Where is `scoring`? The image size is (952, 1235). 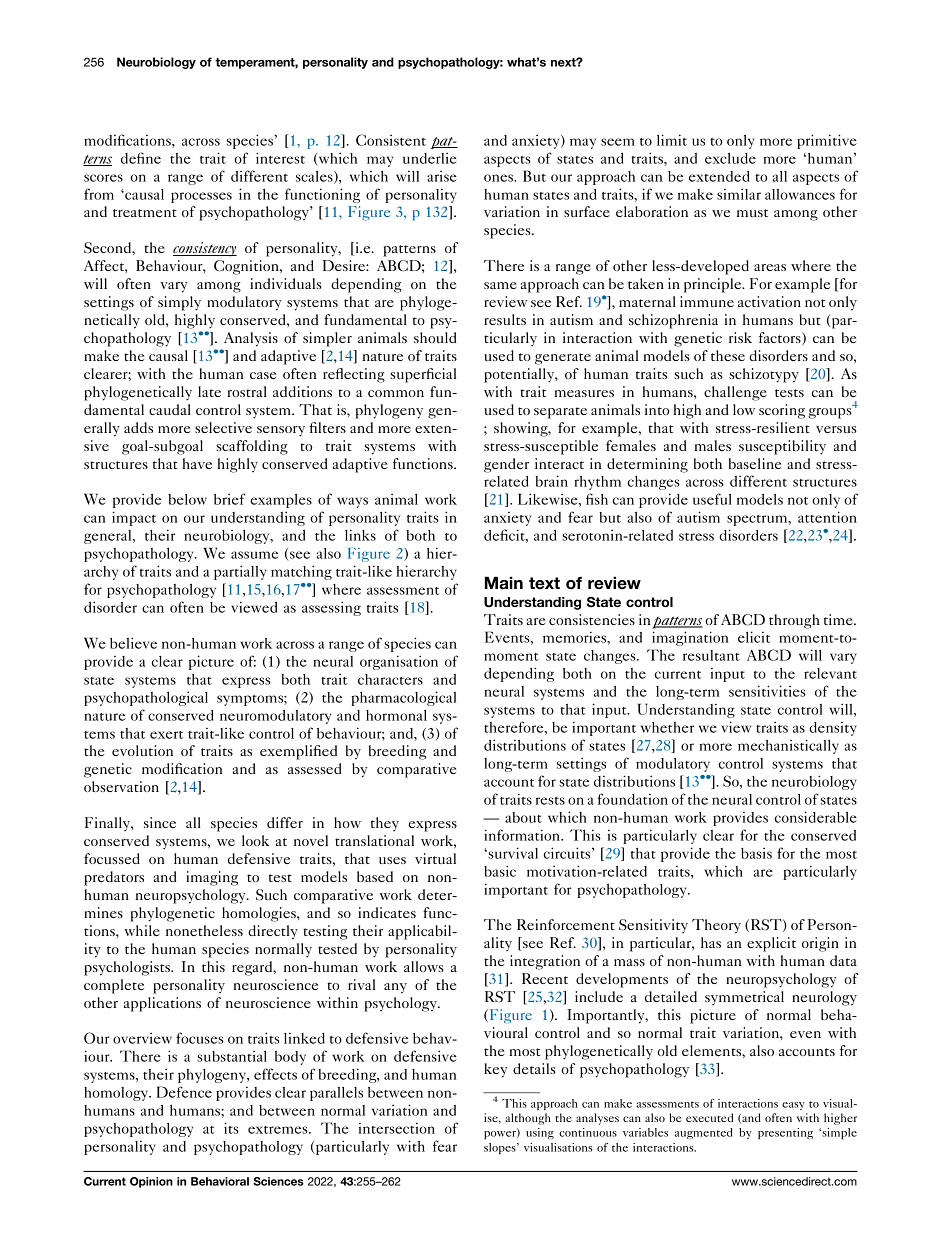
scoring is located at coordinates (782, 411).
